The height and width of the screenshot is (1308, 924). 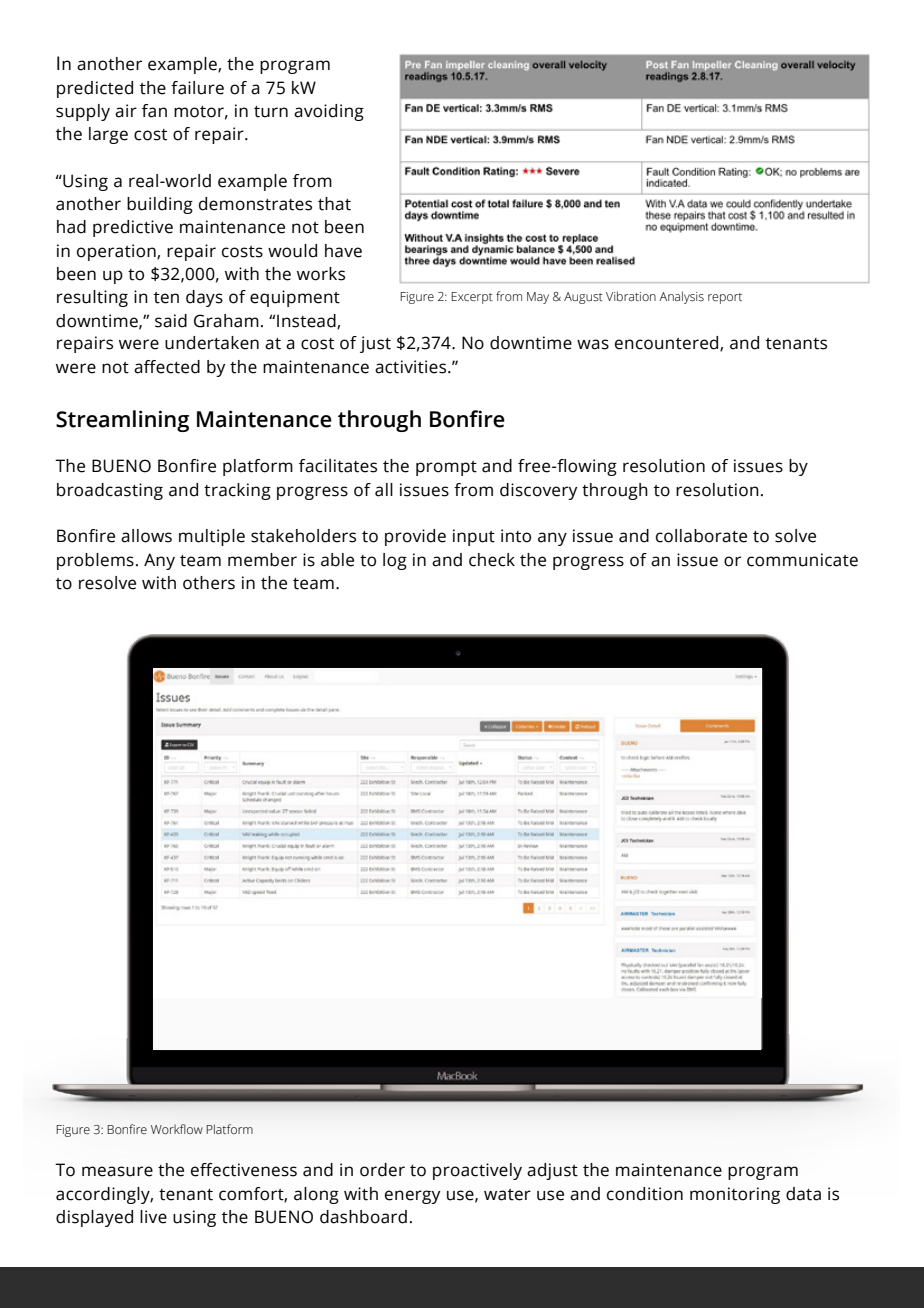 What do you see at coordinates (329, 112) in the screenshot?
I see `avoiding` at bounding box center [329, 112].
